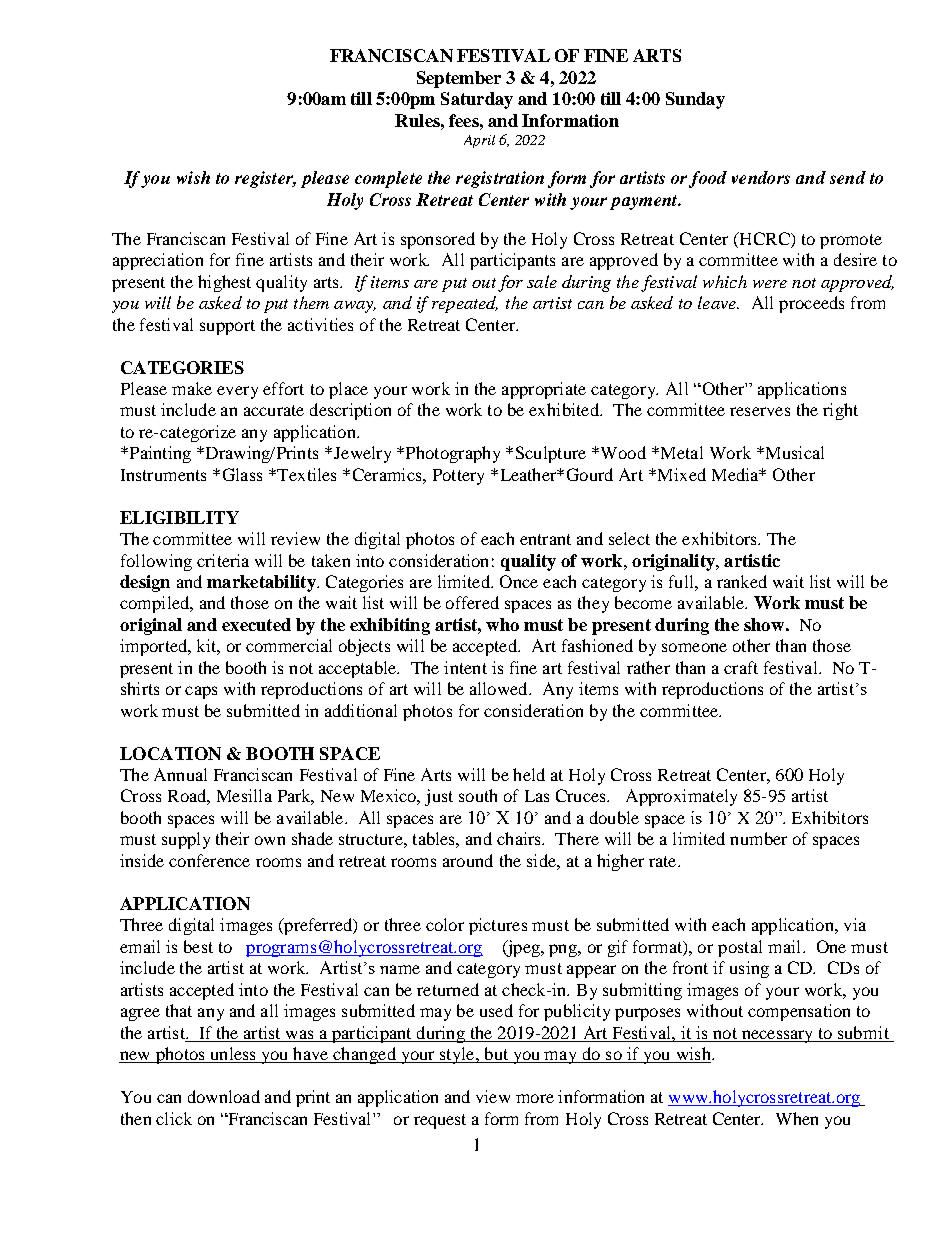 The height and width of the document is (1233, 952). I want to click on reserves, so click(760, 411).
